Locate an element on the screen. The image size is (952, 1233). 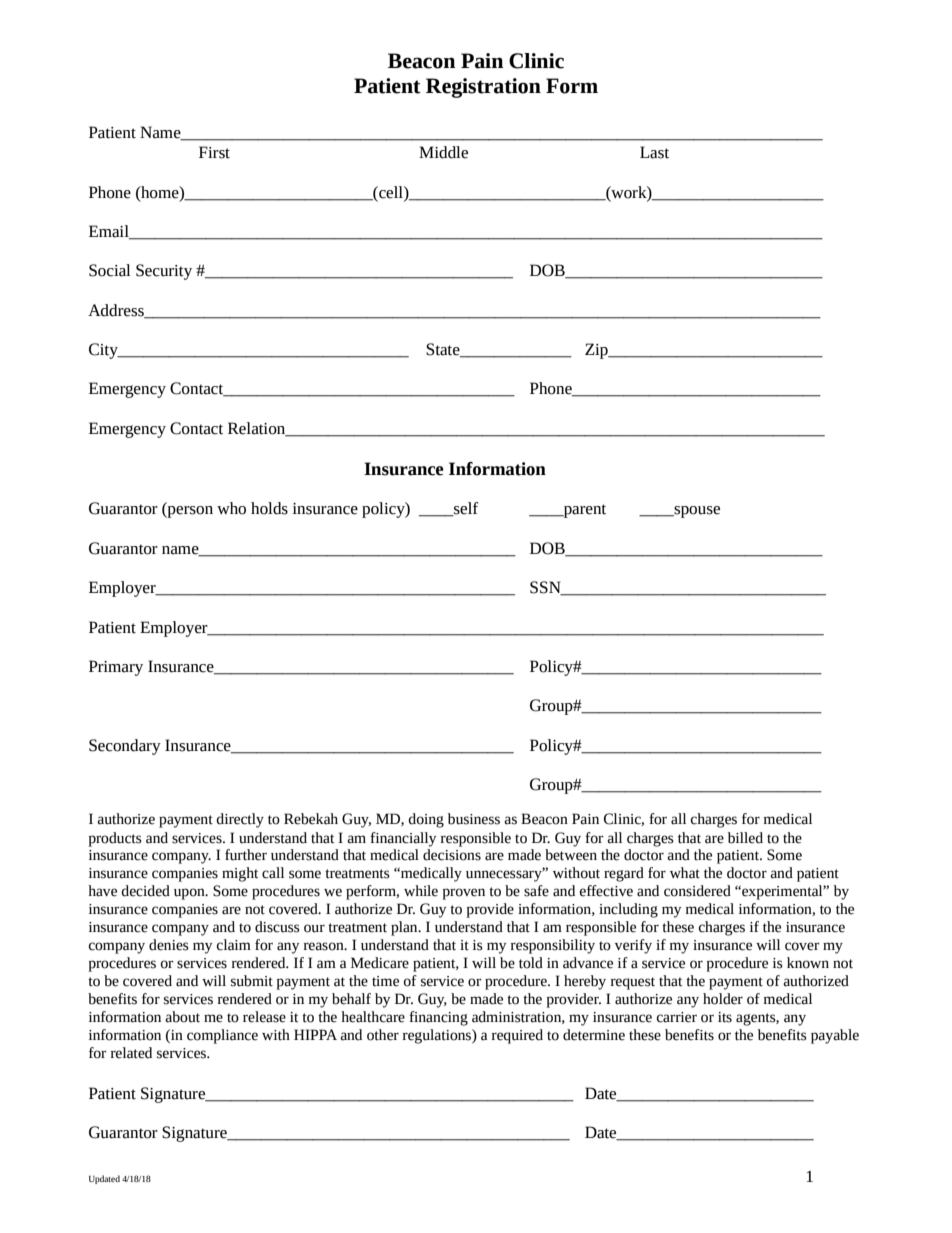
Registration is located at coordinates (483, 88).
